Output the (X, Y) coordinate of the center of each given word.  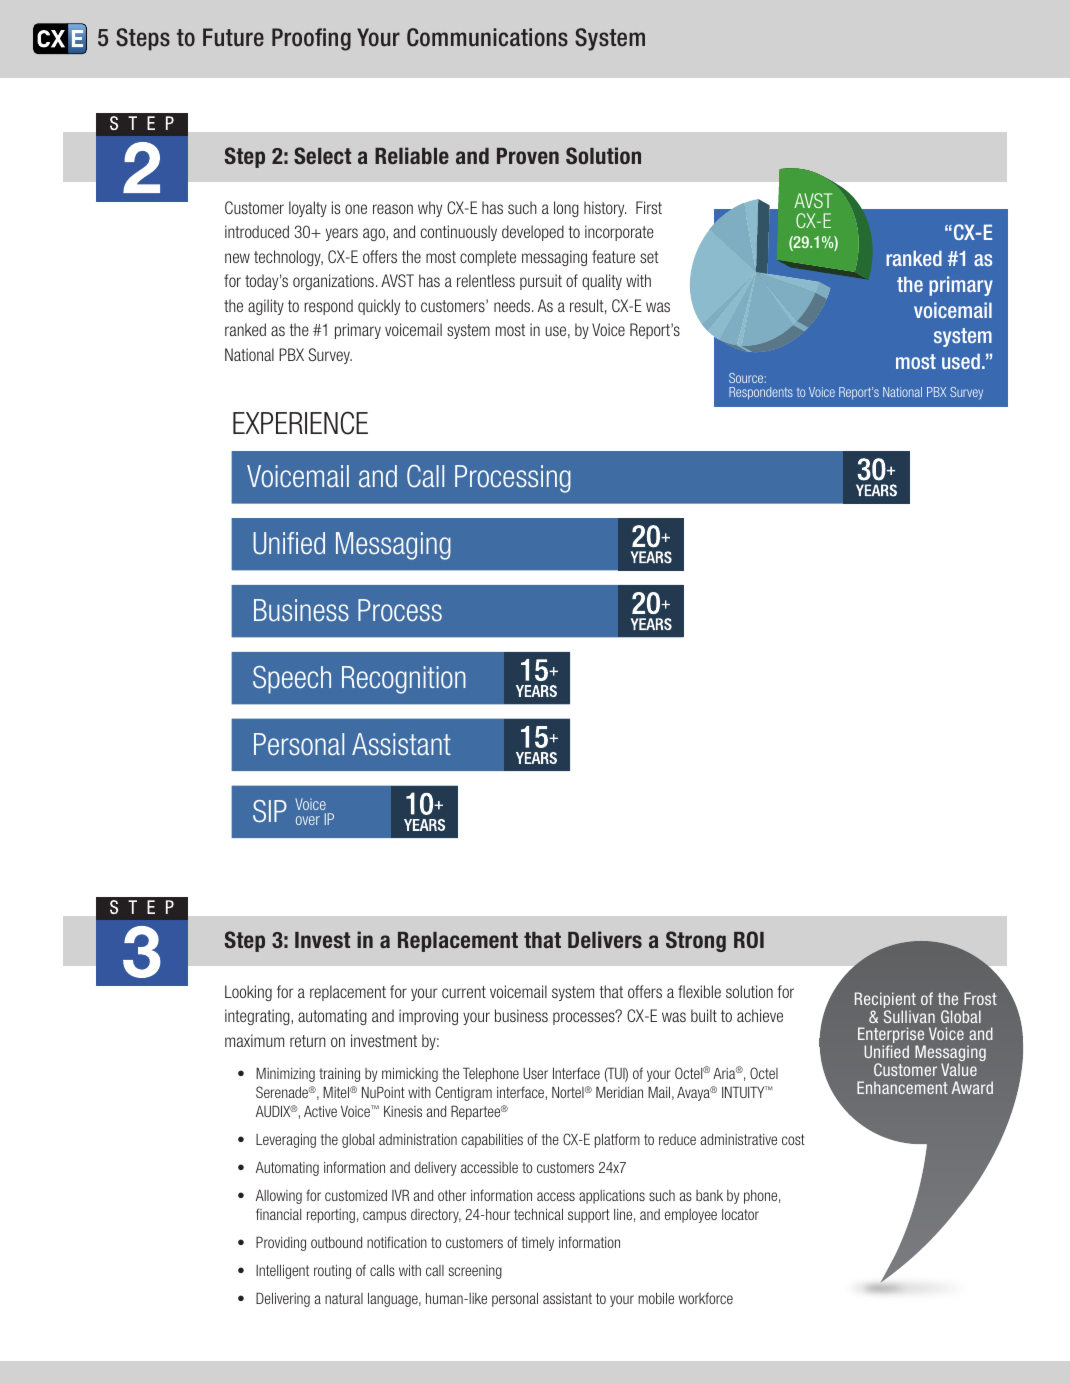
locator (740, 1214)
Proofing (311, 39)
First (649, 207)
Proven (528, 156)
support (589, 1216)
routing (332, 1272)
